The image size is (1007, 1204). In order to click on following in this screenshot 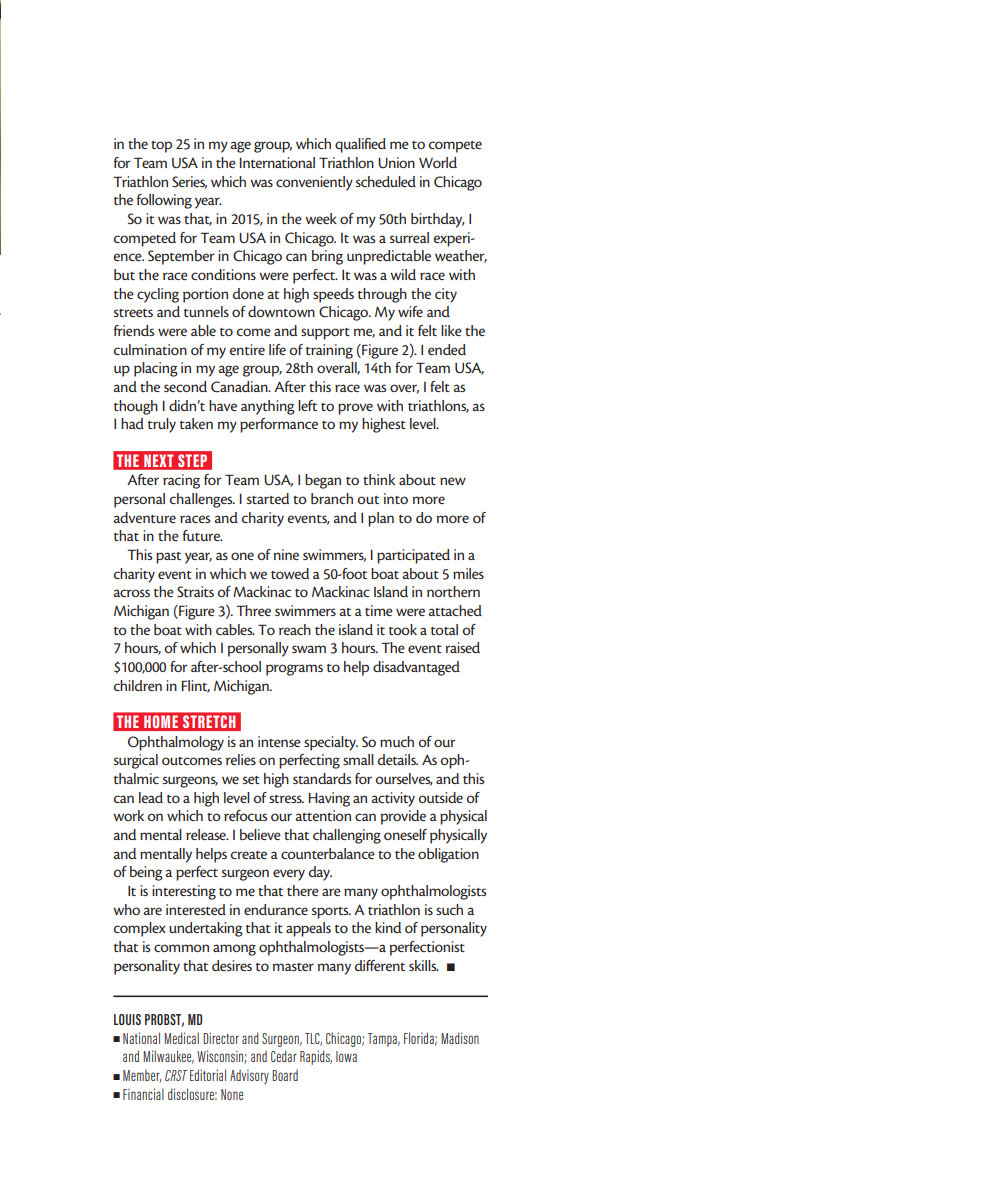, I will do `click(164, 201)`.
